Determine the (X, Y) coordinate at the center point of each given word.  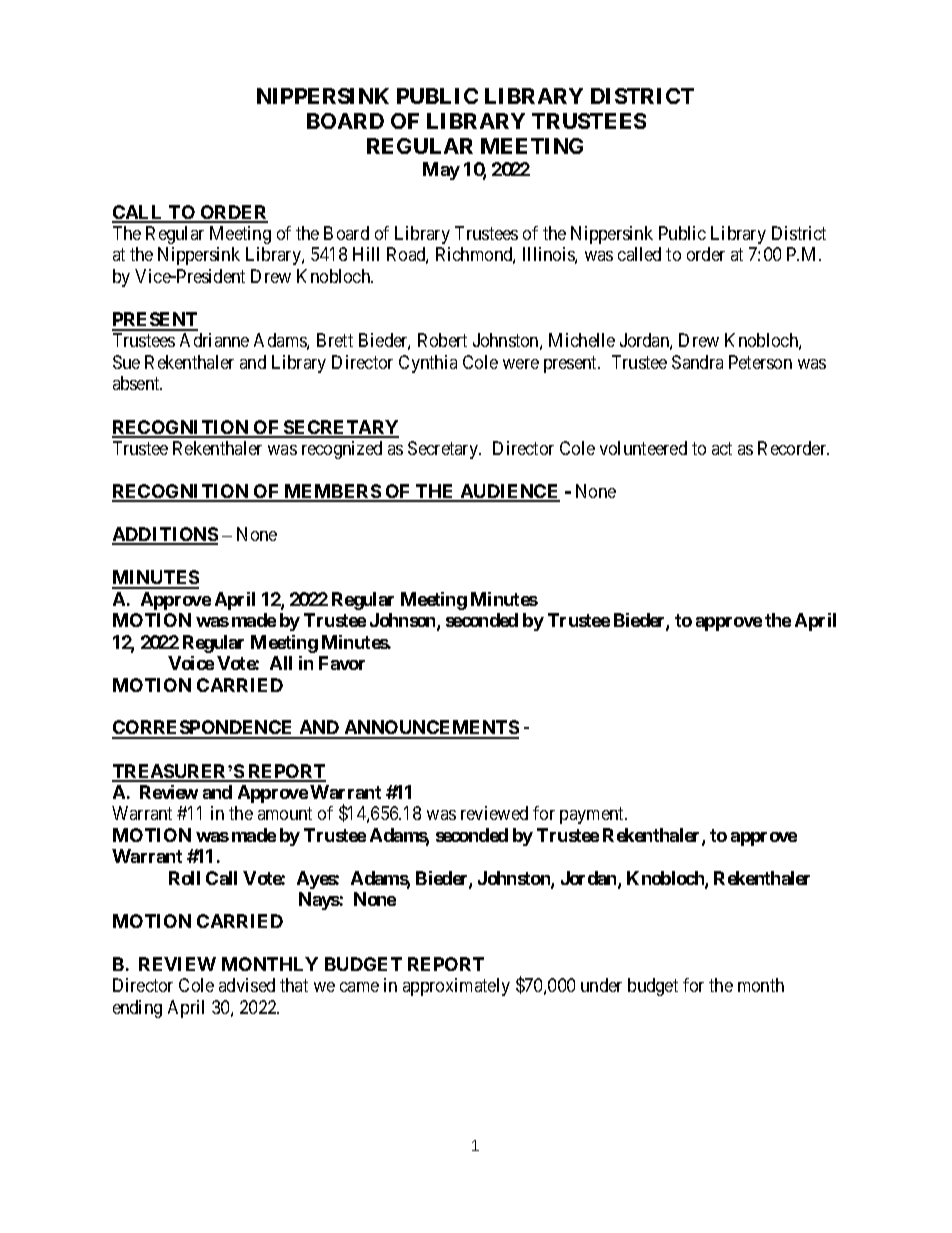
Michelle (582, 340)
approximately (456, 987)
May (441, 171)
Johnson (404, 621)
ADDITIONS (165, 535)
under (601, 985)
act (722, 448)
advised (247, 985)
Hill (366, 254)
